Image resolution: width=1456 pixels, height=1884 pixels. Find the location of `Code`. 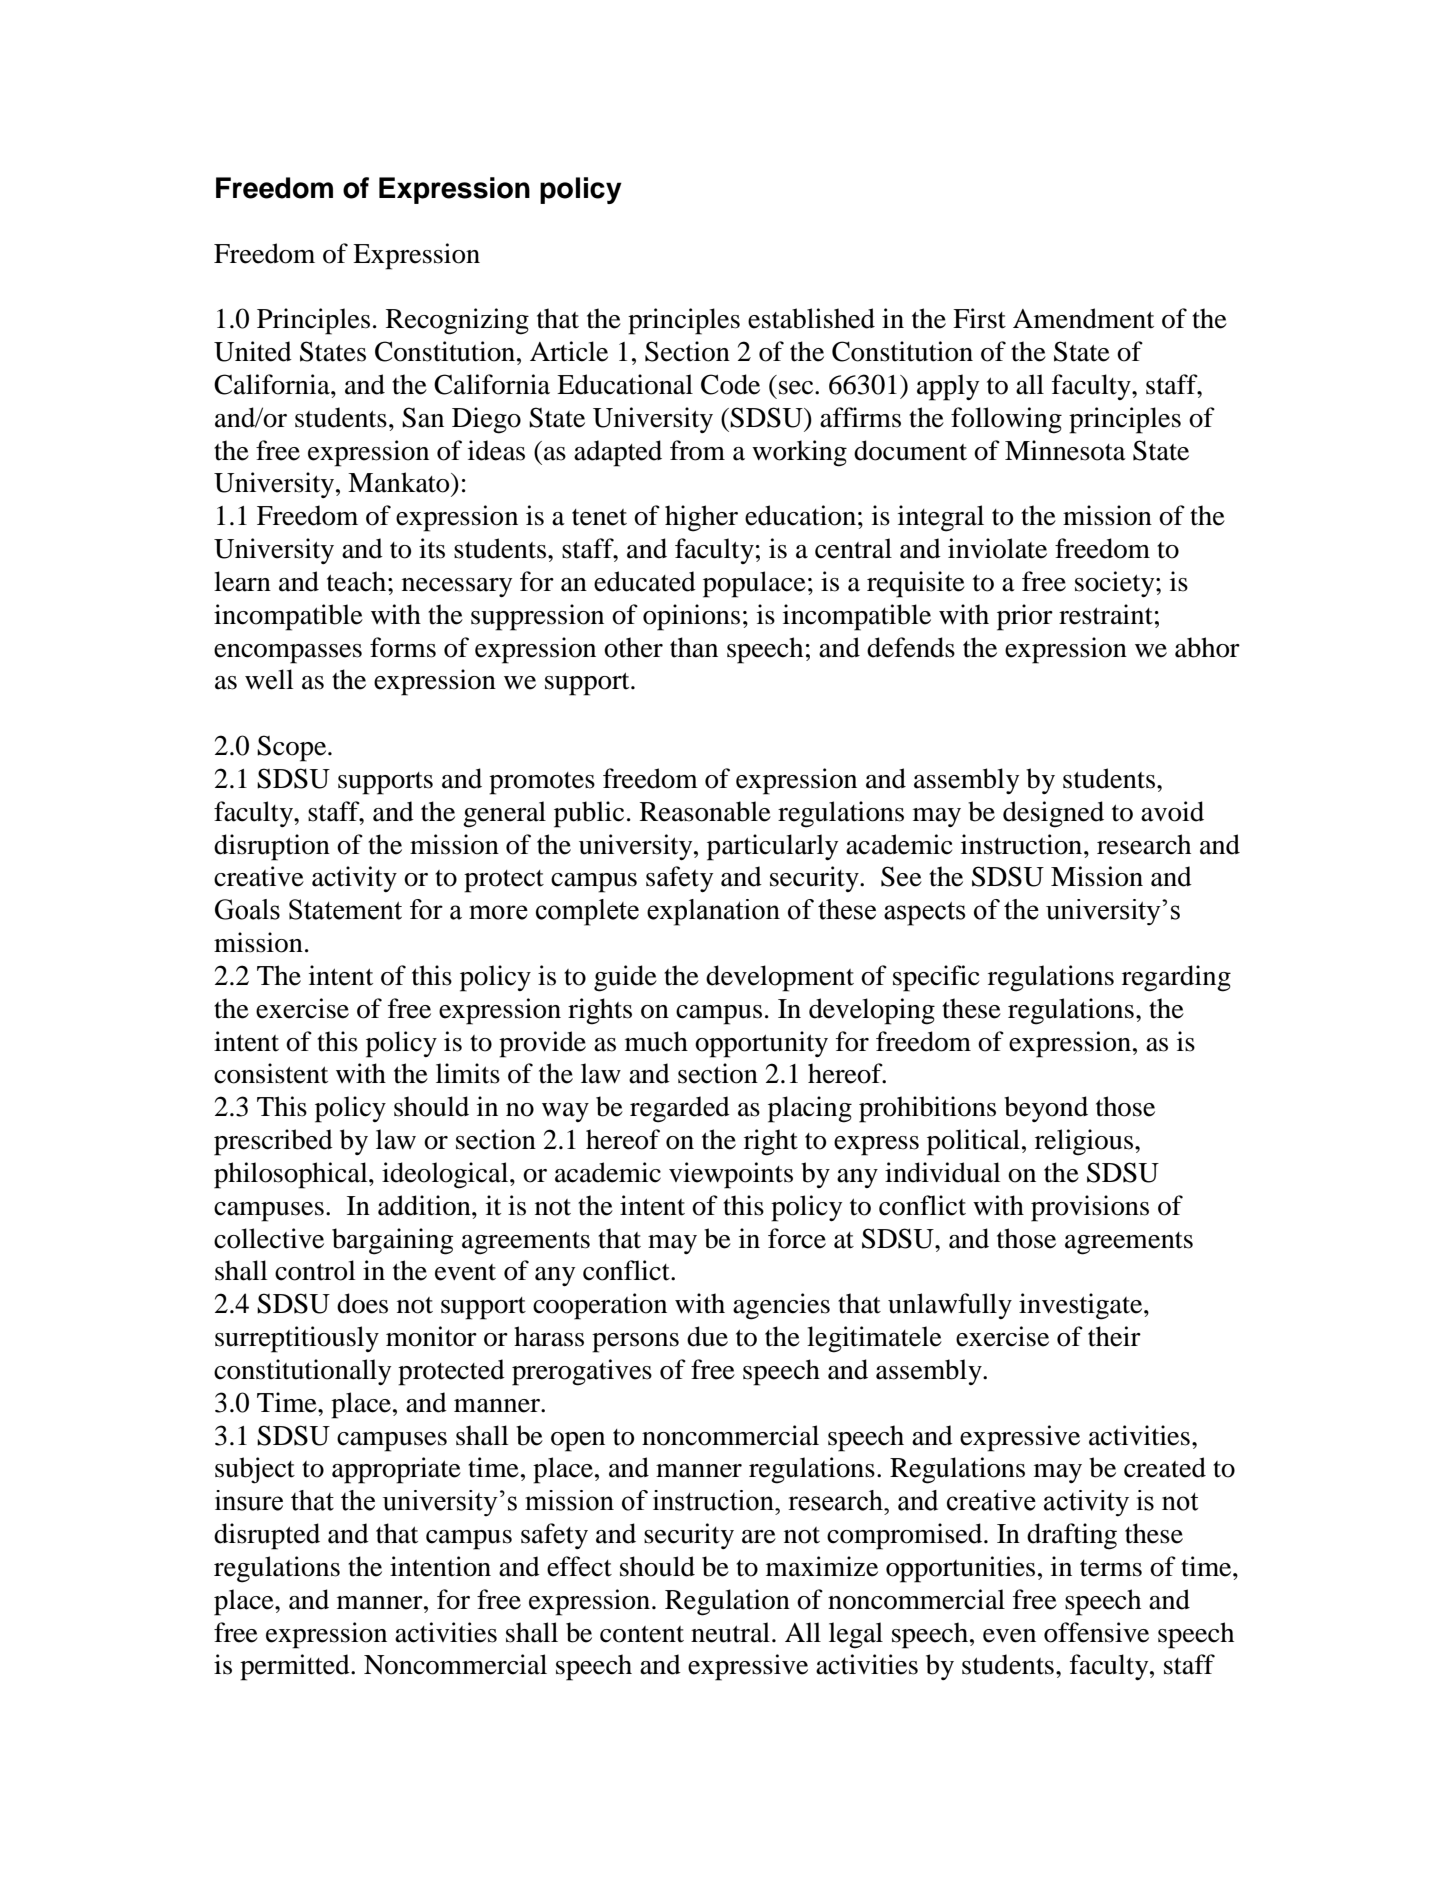

Code is located at coordinates (730, 384).
